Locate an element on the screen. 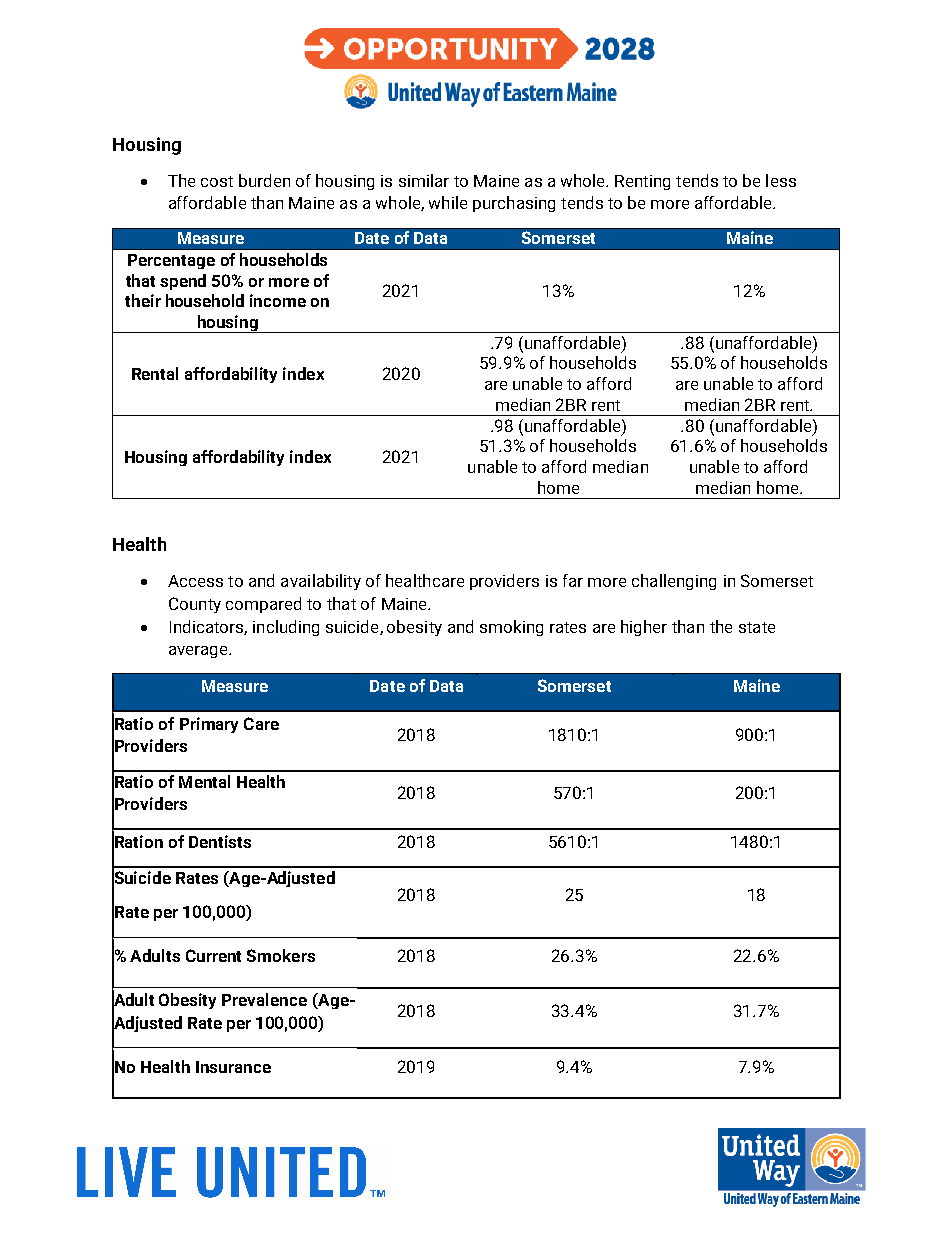  Smokers is located at coordinates (281, 955).
